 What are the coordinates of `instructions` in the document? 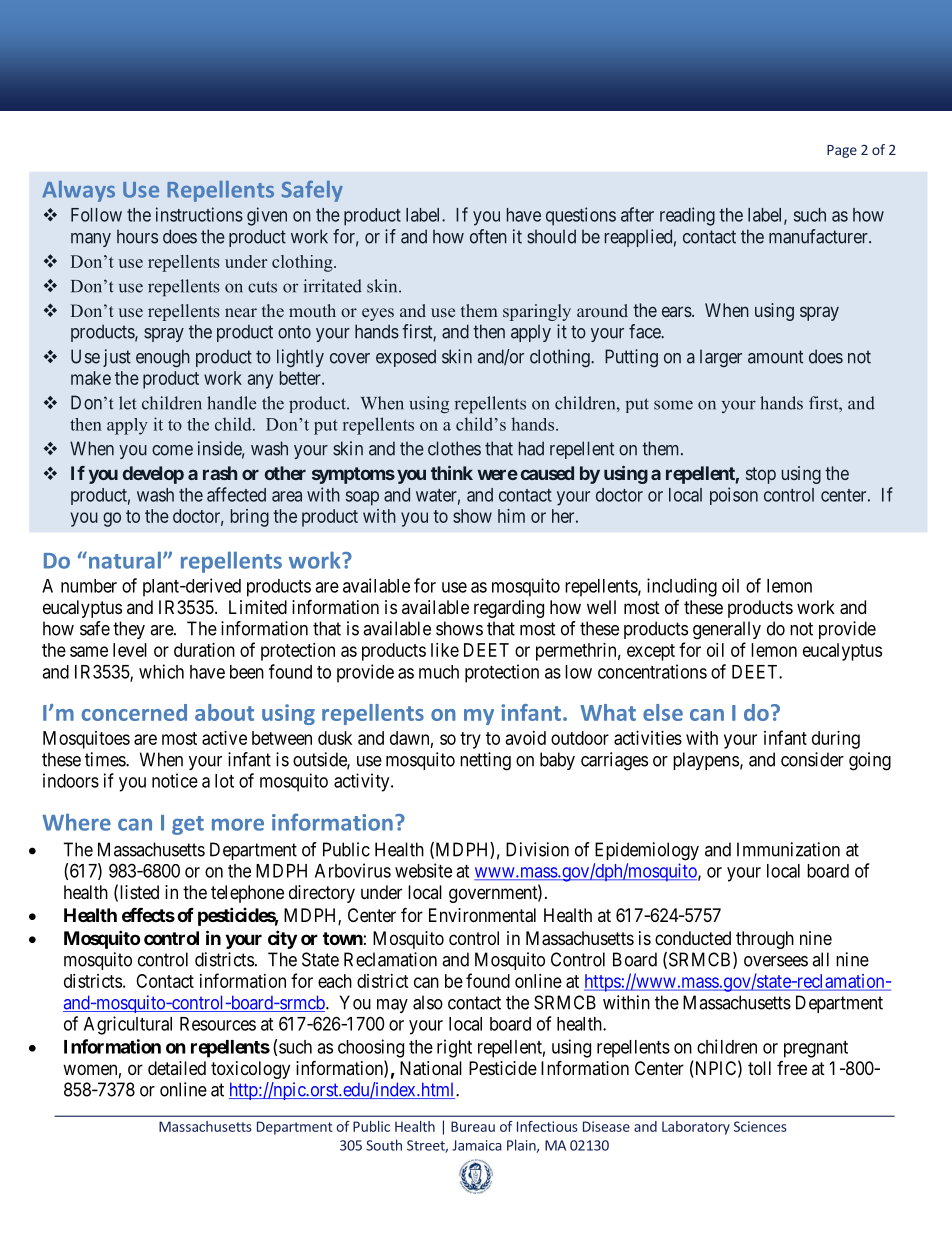 It's located at (199, 214).
